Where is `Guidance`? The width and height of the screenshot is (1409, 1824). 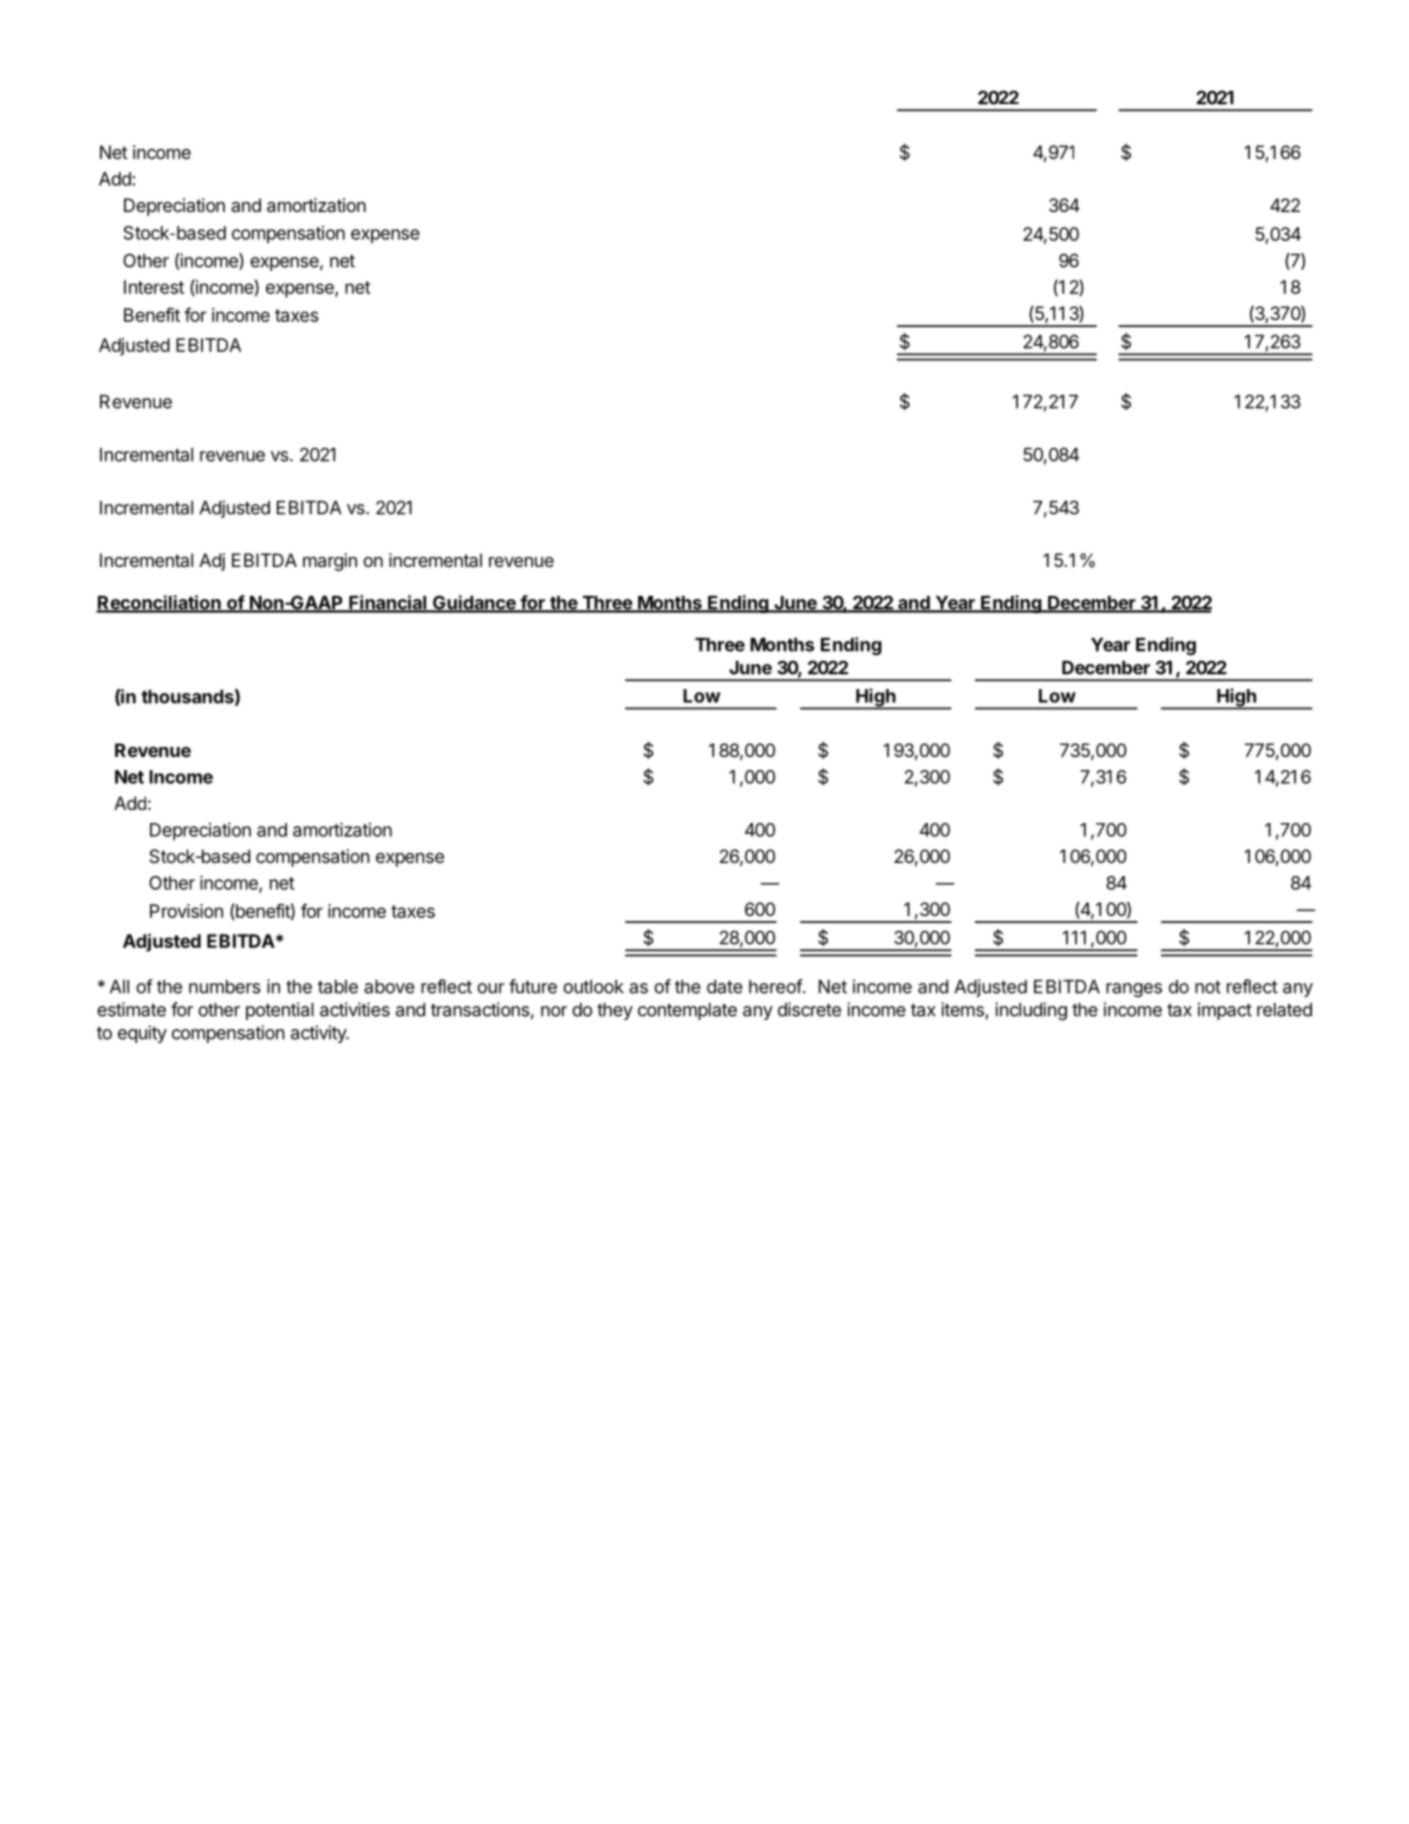 Guidance is located at coordinates (474, 603).
